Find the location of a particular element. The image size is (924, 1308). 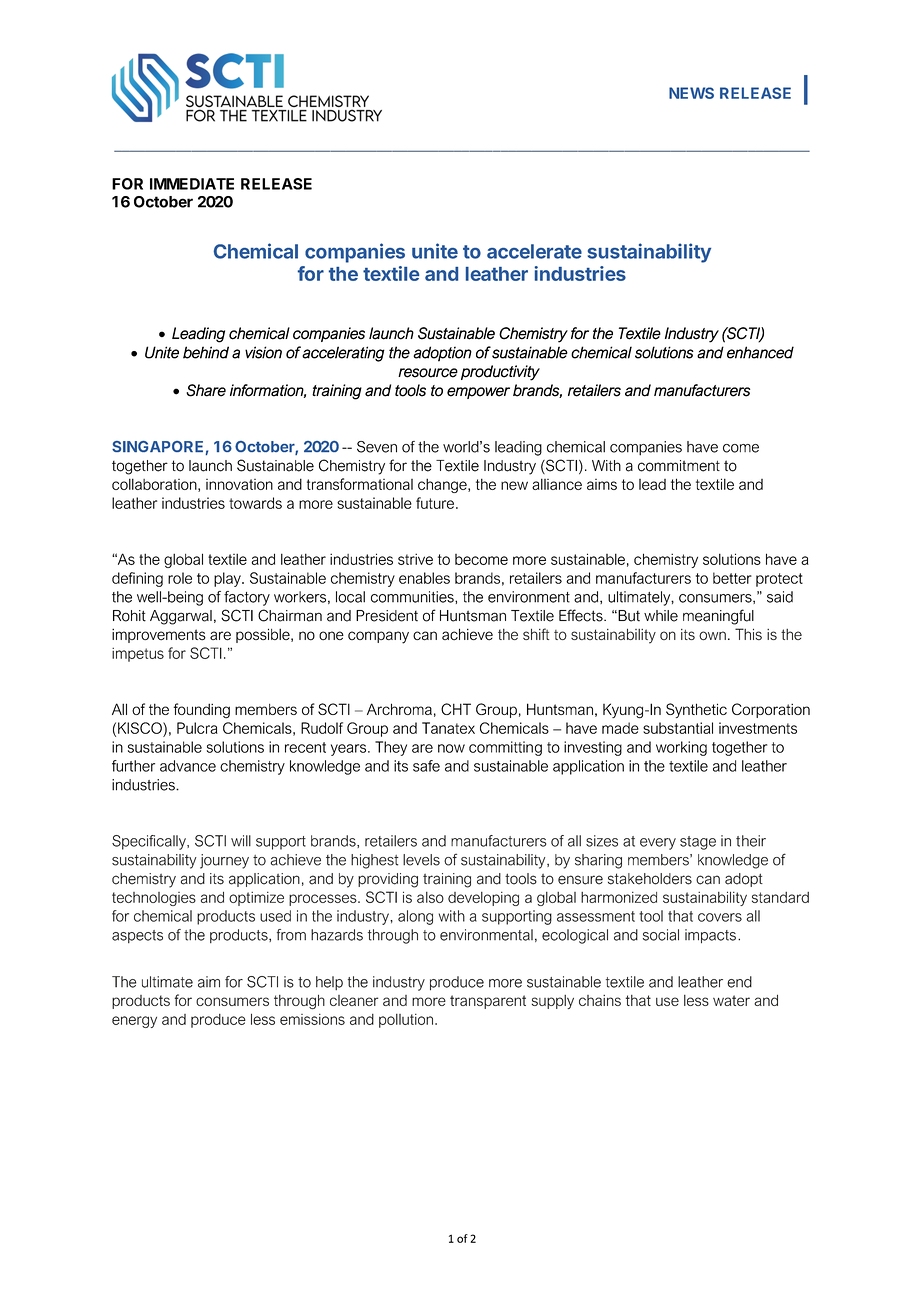

working is located at coordinates (681, 748).
